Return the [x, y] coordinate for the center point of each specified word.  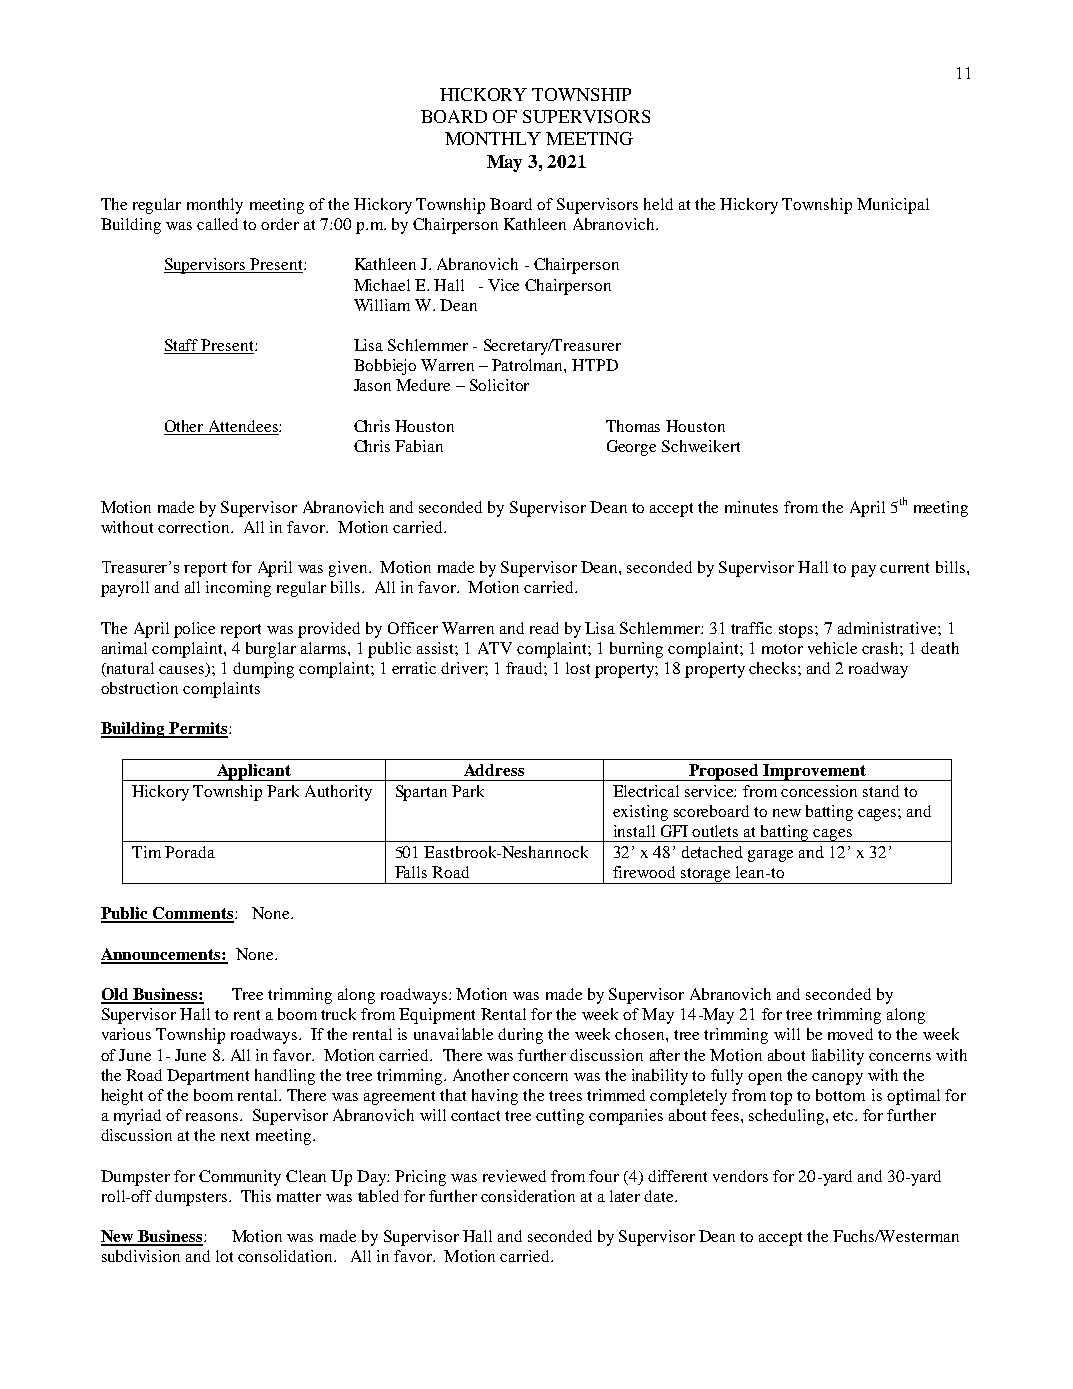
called [217, 224]
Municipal [893, 206]
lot [224, 1256]
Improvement [814, 772]
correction [195, 527]
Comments [193, 914]
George [631, 448]
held [658, 204]
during [520, 1036]
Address [494, 770]
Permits [198, 729]
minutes [751, 507]
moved [850, 1034]
